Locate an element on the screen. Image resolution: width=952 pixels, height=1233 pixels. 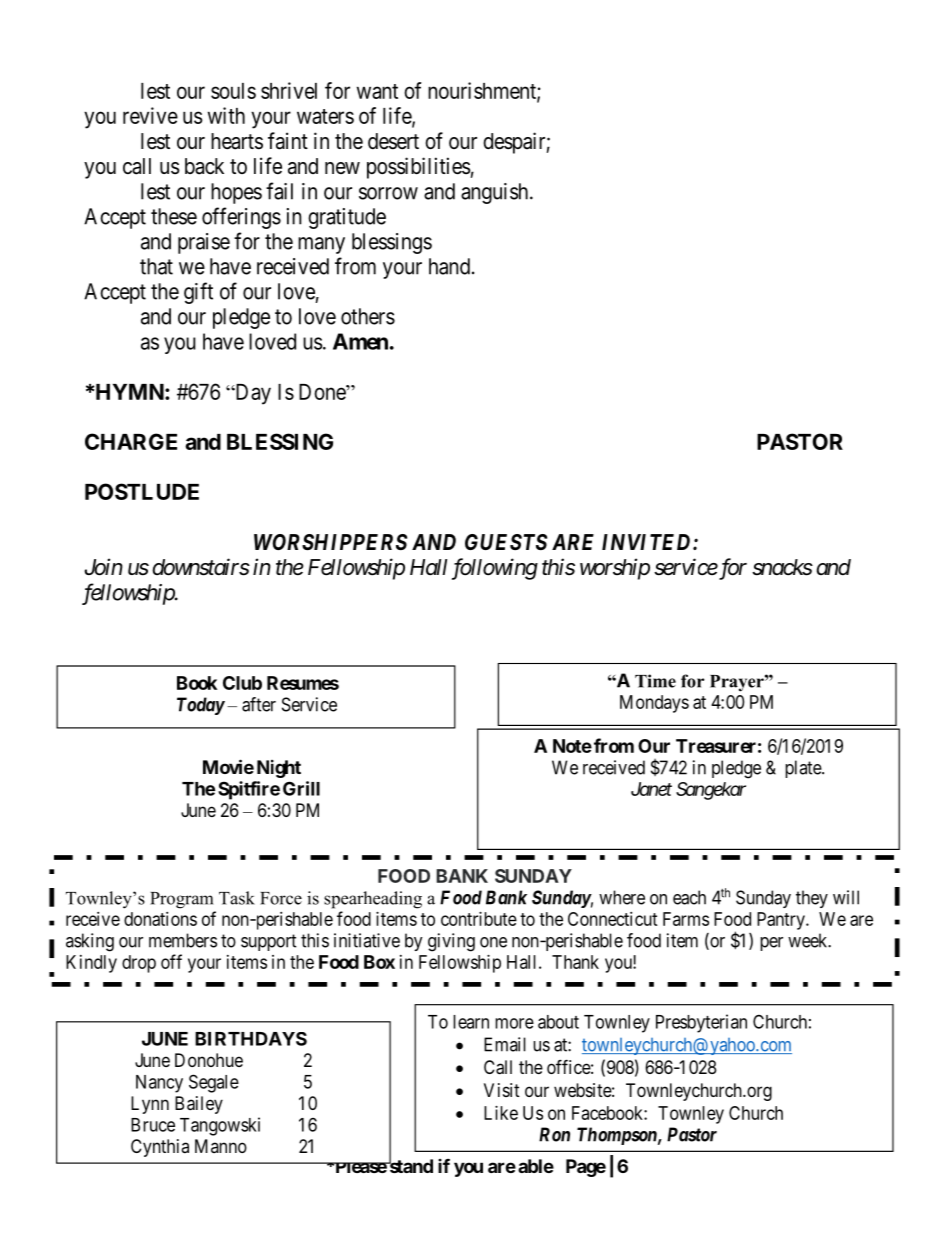
Time is located at coordinates (655, 681).
